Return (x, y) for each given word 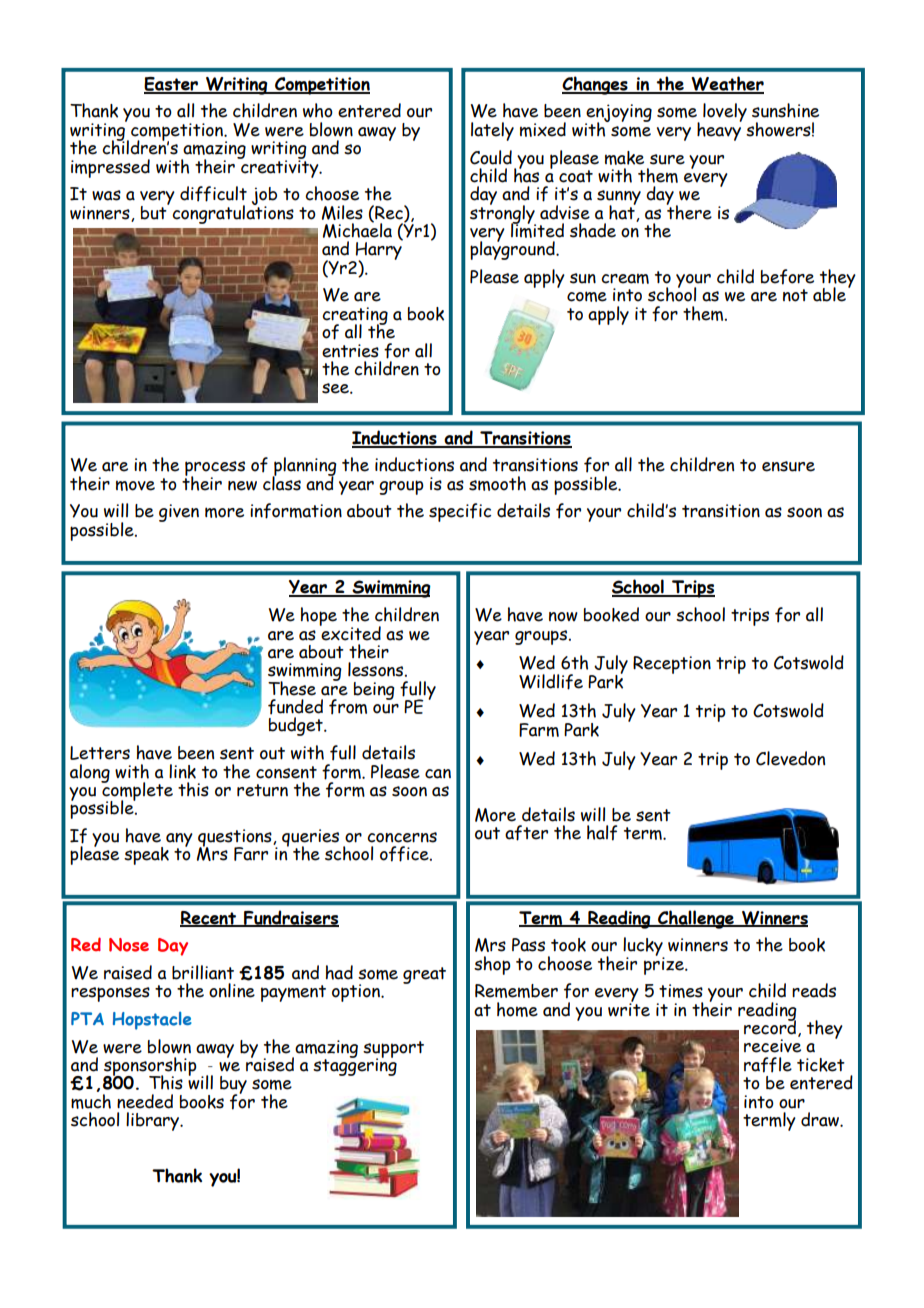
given (179, 513)
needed (145, 1101)
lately (492, 131)
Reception (672, 665)
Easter (172, 85)
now (563, 617)
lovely (725, 112)
